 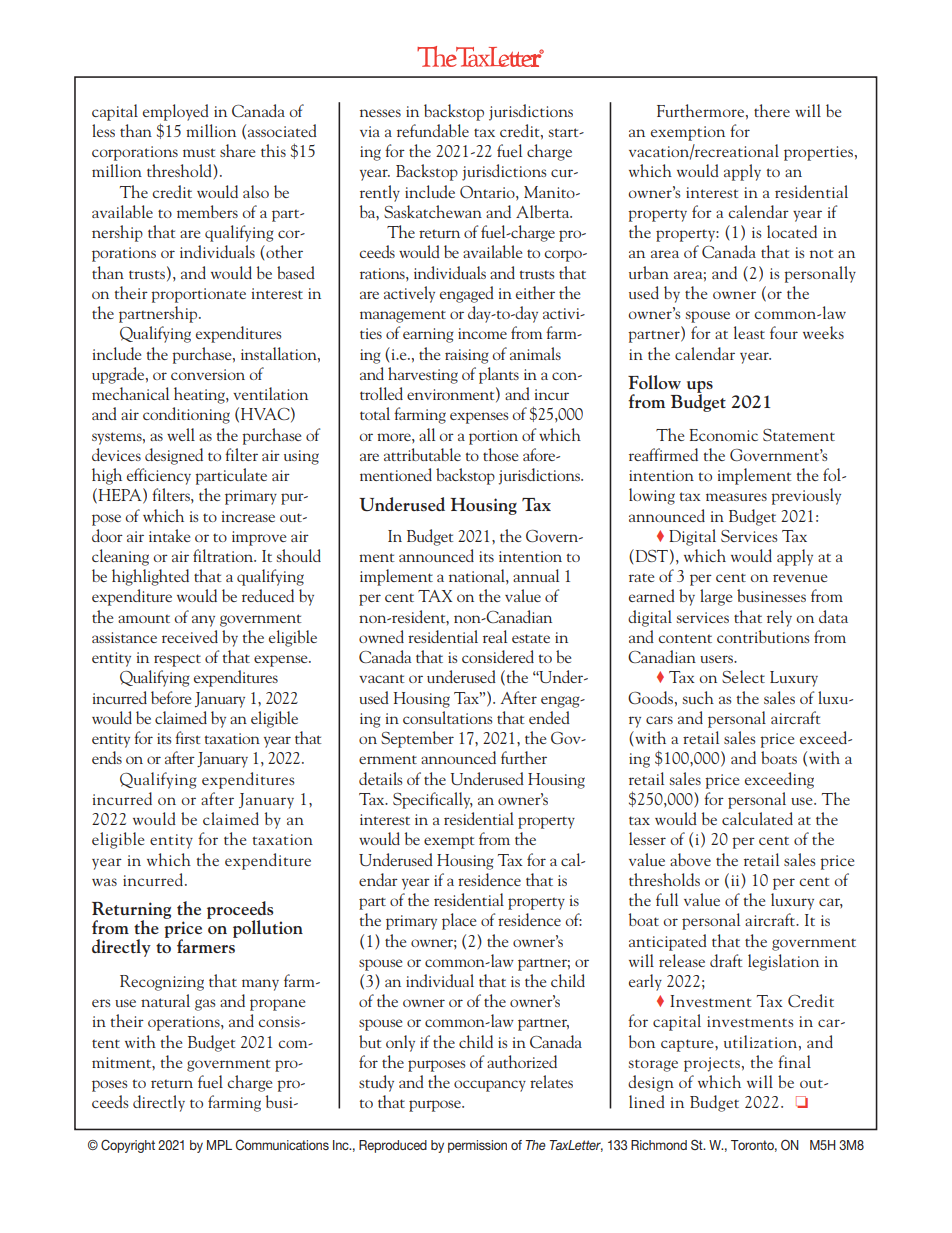 What do you see at coordinates (712, 1064) in the screenshot?
I see `projects` at bounding box center [712, 1064].
